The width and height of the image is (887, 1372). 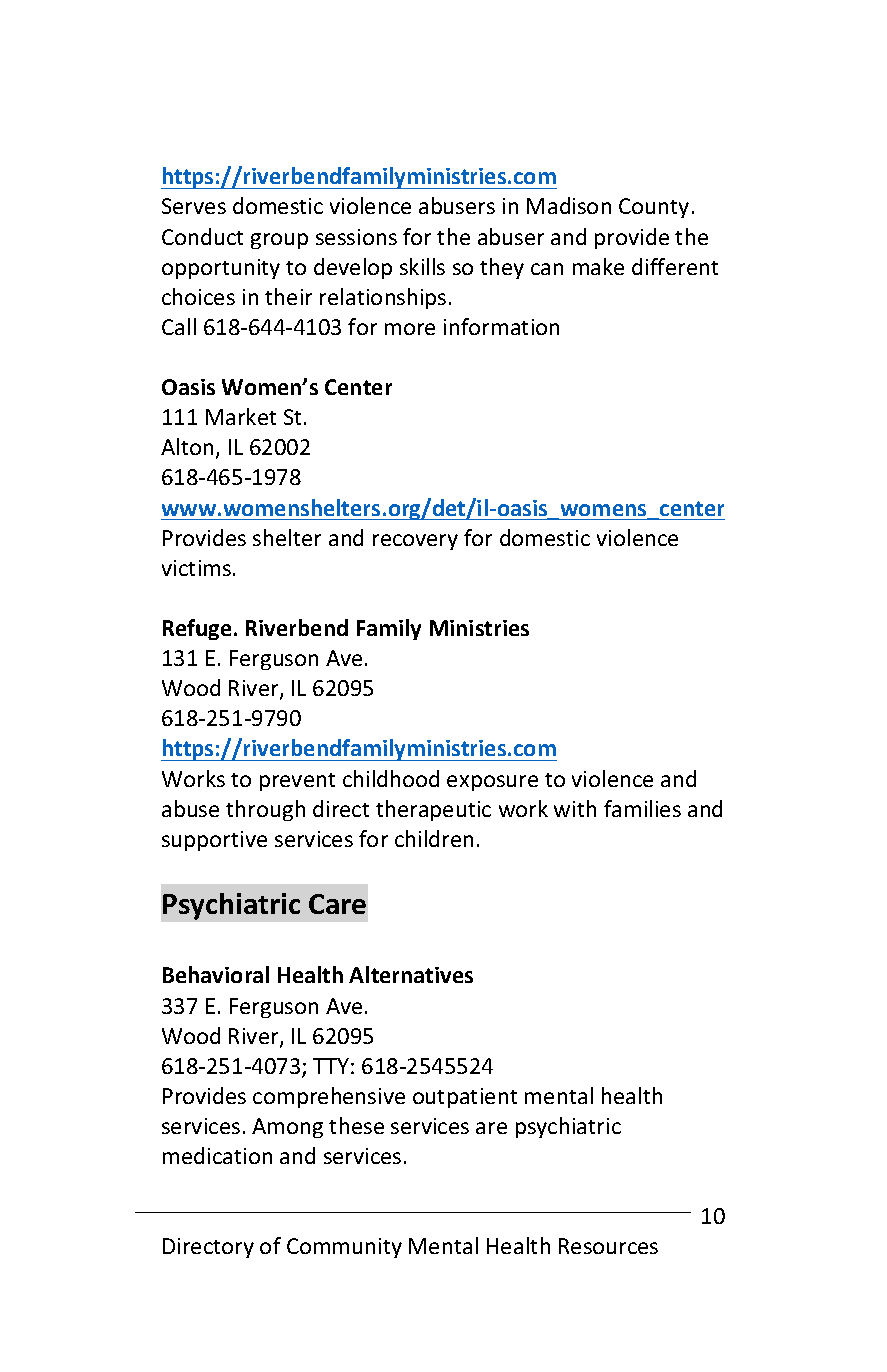 What do you see at coordinates (422, 266) in the image?
I see `skills` at bounding box center [422, 266].
